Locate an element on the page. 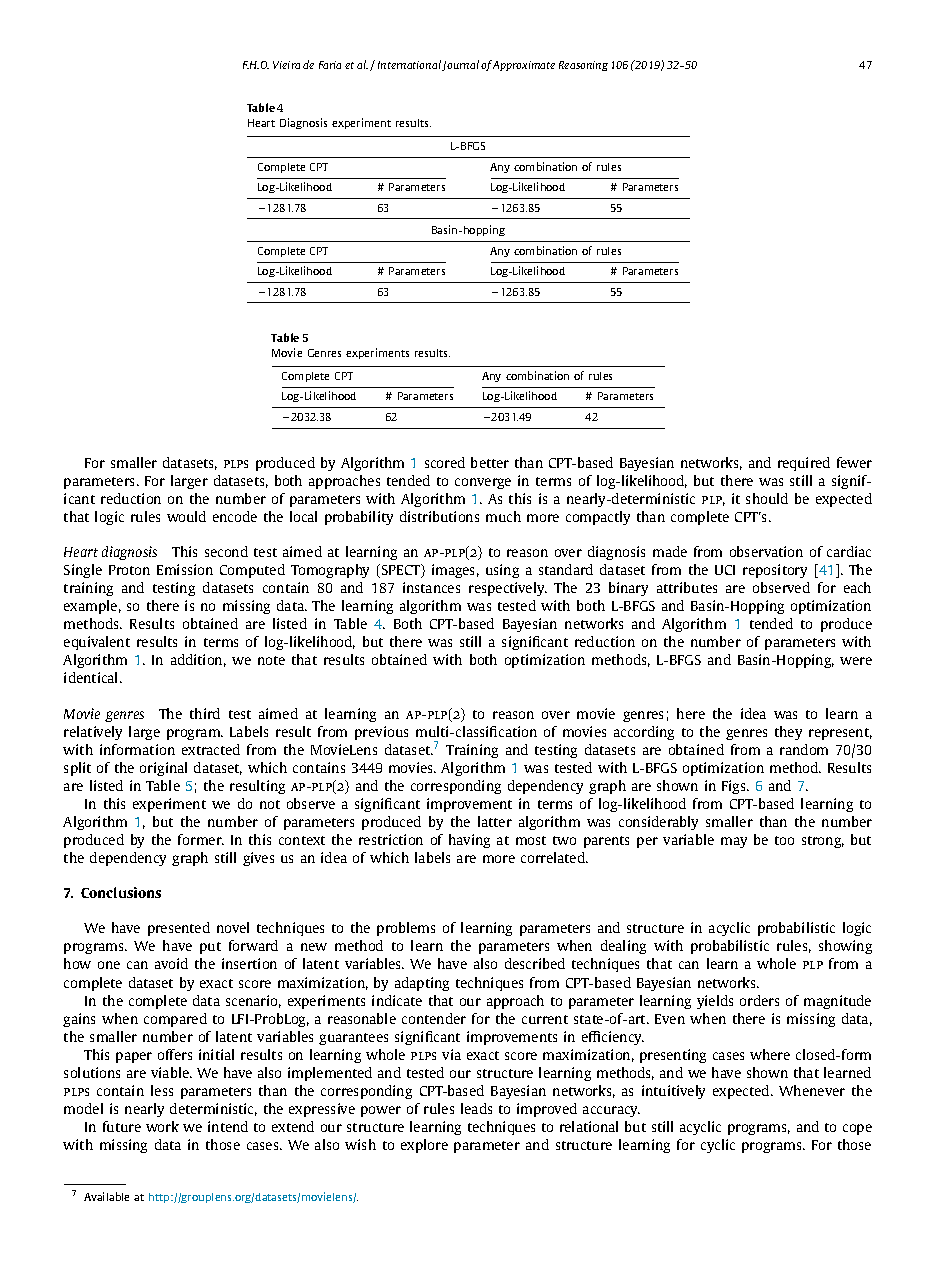 This image has height=1288, width=944. explore is located at coordinates (424, 1146).
